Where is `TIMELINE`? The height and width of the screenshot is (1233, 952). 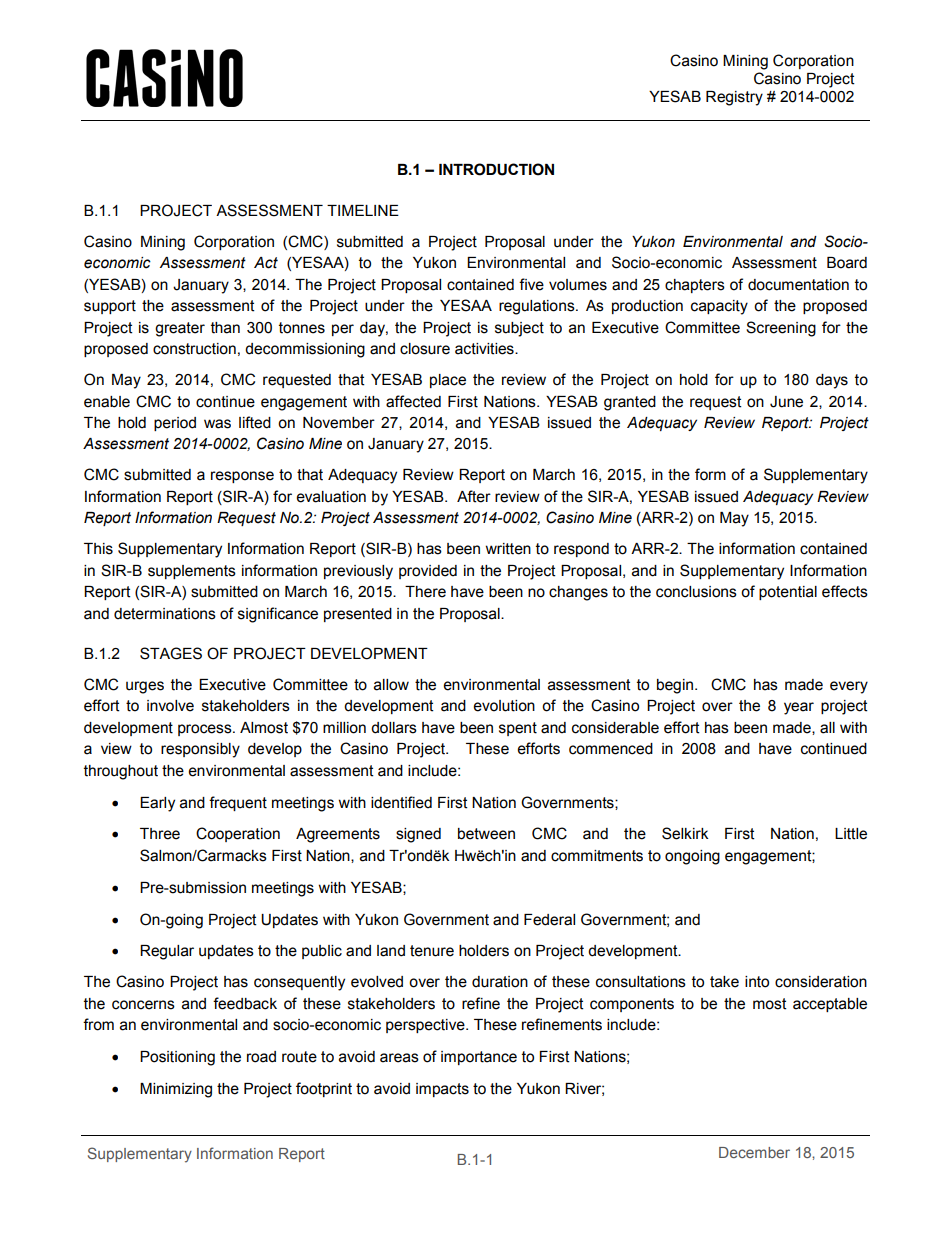 TIMELINE is located at coordinates (363, 210).
